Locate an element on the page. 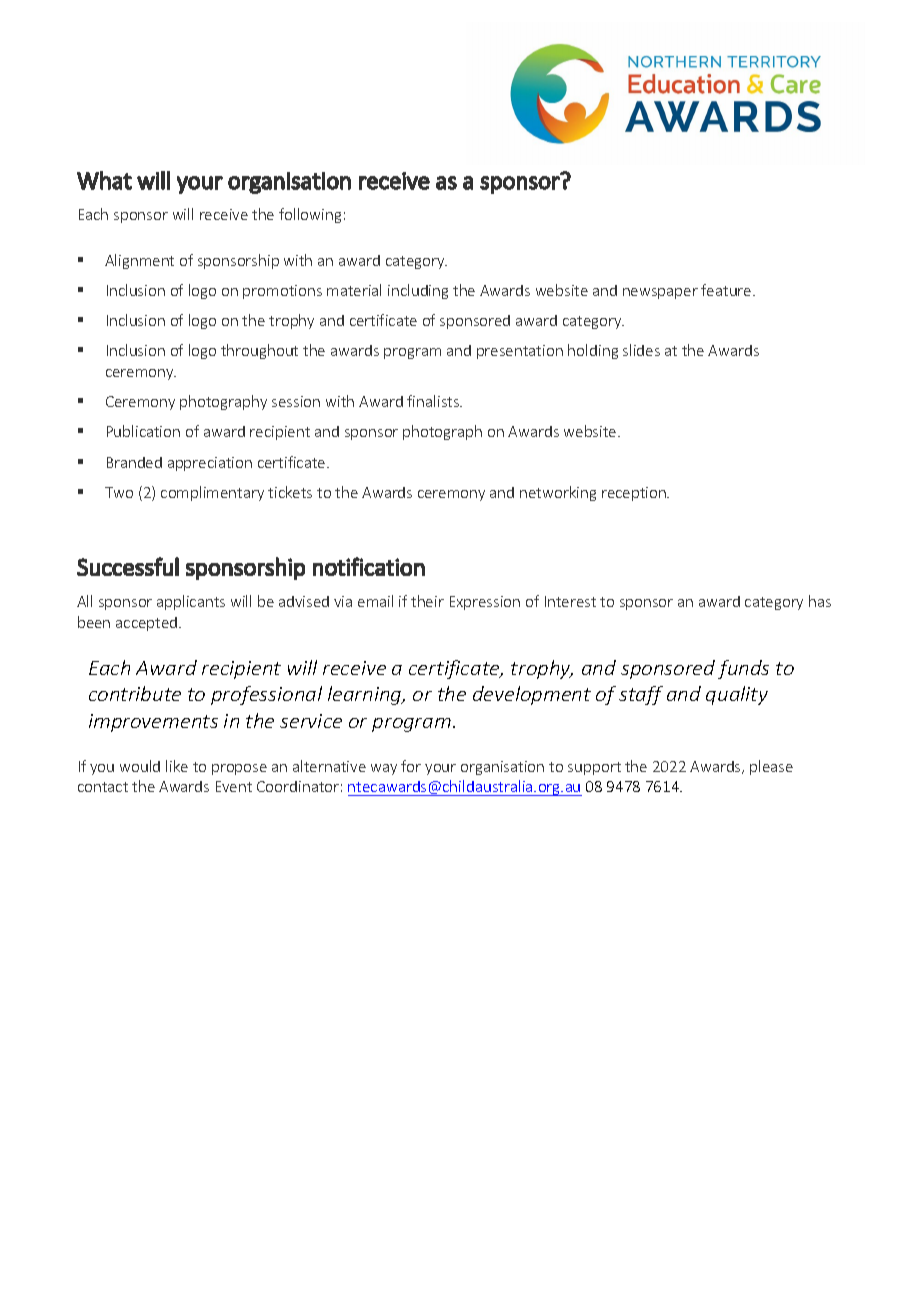 The image size is (924, 1307). for is located at coordinates (411, 766).
